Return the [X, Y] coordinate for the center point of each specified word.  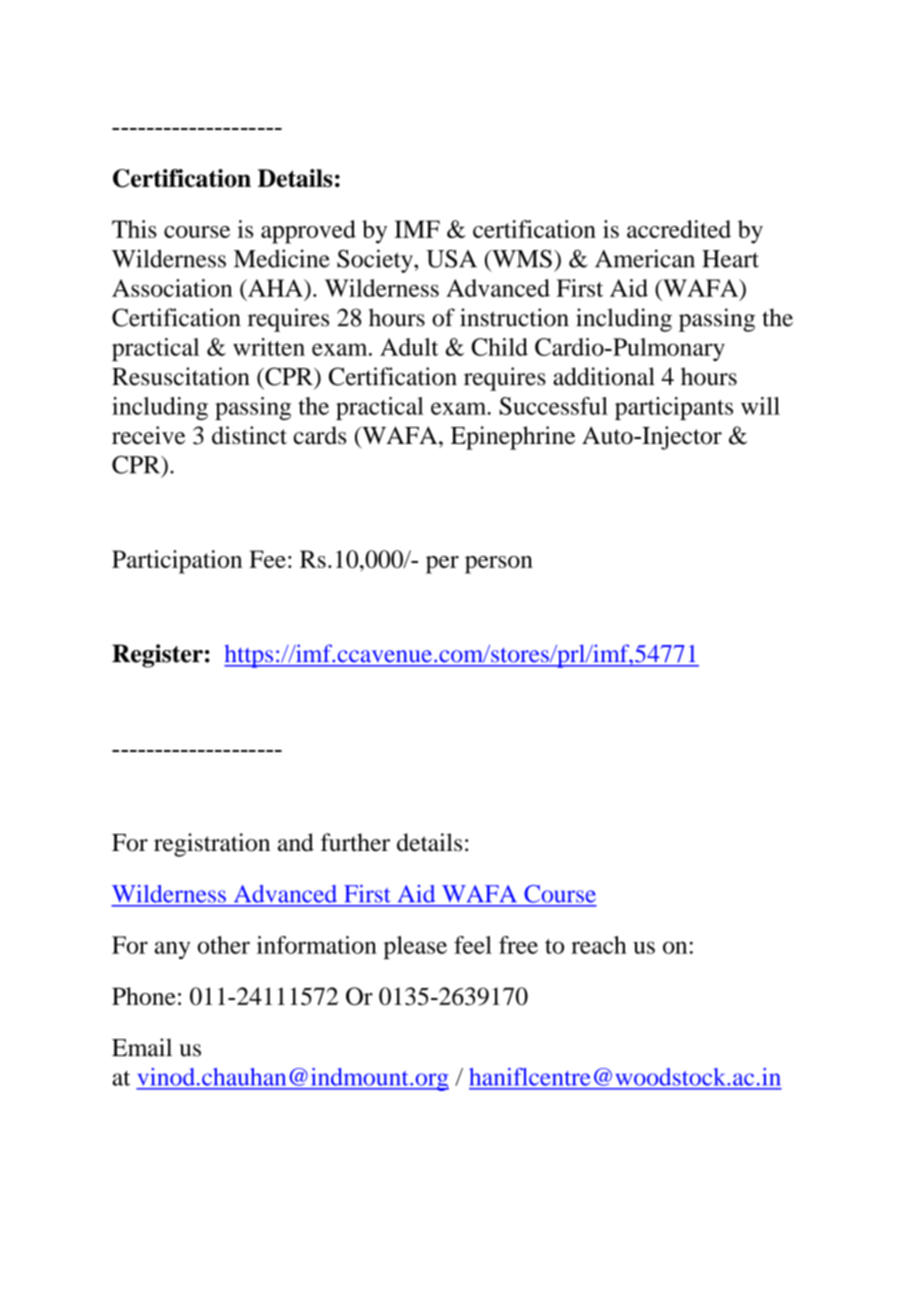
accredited [679, 229]
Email [142, 1047]
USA [451, 259]
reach [599, 945]
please [415, 947]
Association [172, 288]
